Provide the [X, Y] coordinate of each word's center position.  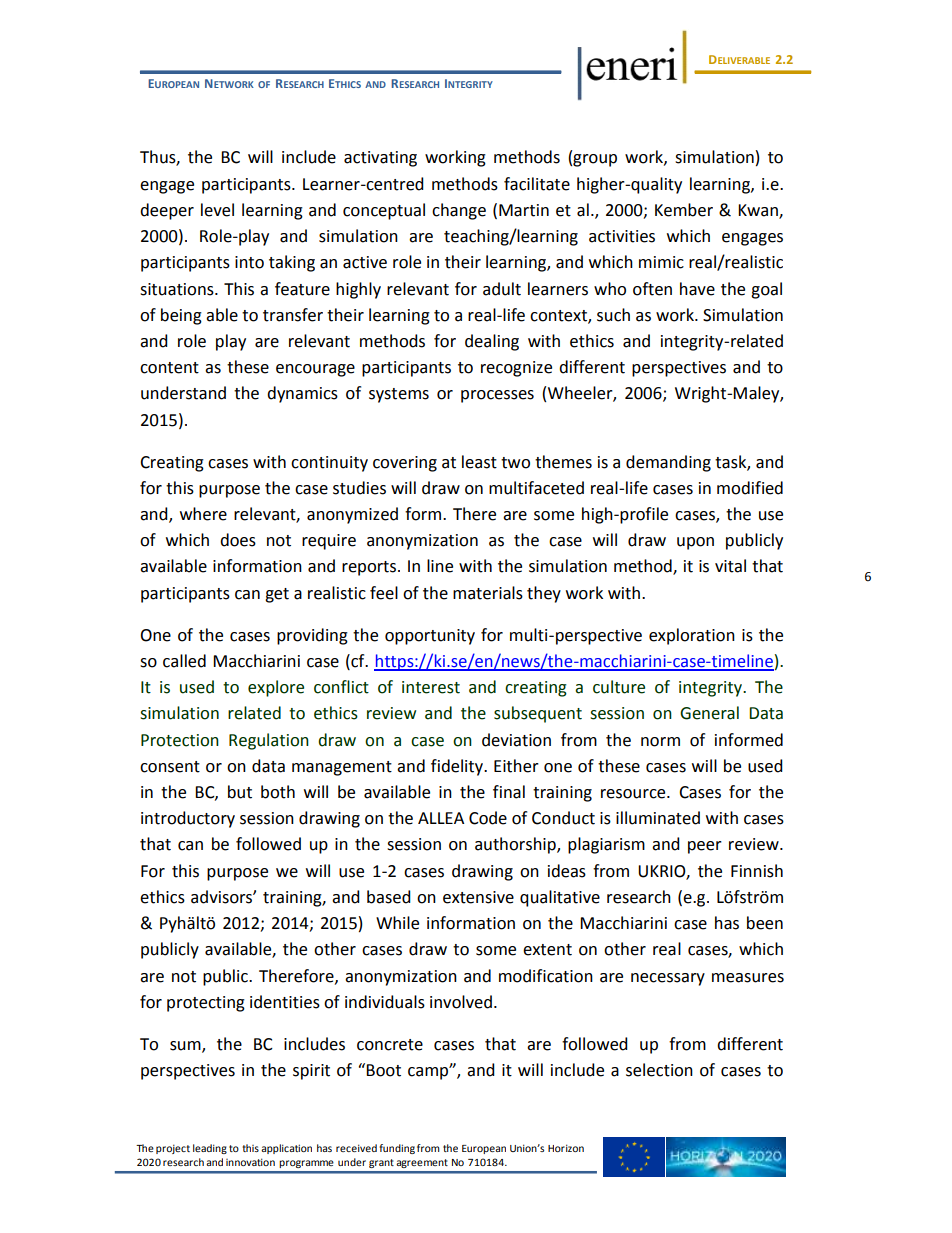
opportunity [430, 637]
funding [397, 1149]
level [217, 210]
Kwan [759, 211]
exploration [692, 636]
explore [276, 688]
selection [659, 1070]
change [459, 211]
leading [210, 1149]
